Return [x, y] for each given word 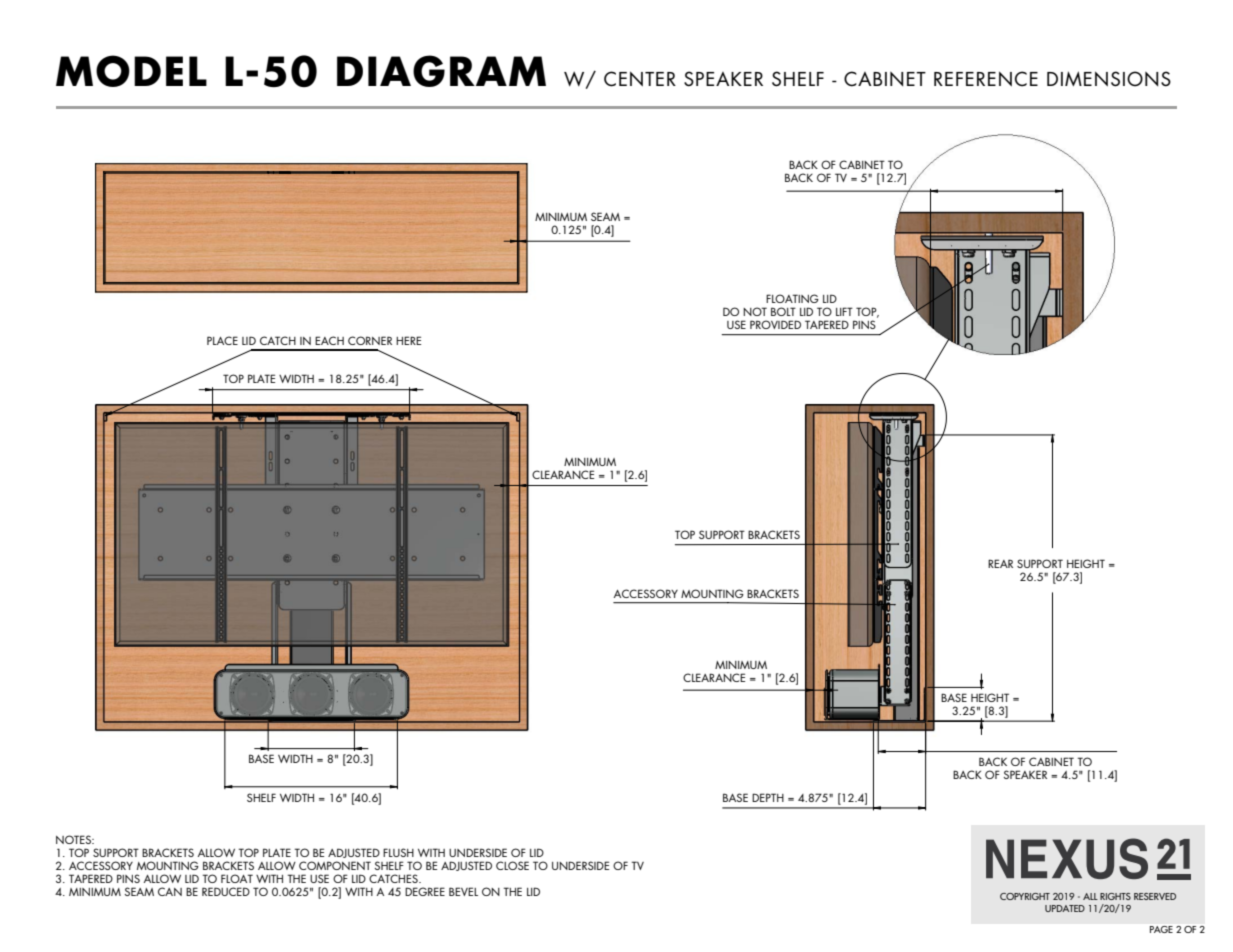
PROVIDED [775, 324]
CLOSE [512, 865]
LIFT [844, 311]
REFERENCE [986, 79]
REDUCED [226, 891]
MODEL [131, 71]
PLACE [222, 340]
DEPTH [768, 797]
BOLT [783, 311]
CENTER [640, 79]
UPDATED [1065, 908]
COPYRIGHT [1025, 896]
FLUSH [398, 852]
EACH [329, 340]
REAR [1000, 563]
